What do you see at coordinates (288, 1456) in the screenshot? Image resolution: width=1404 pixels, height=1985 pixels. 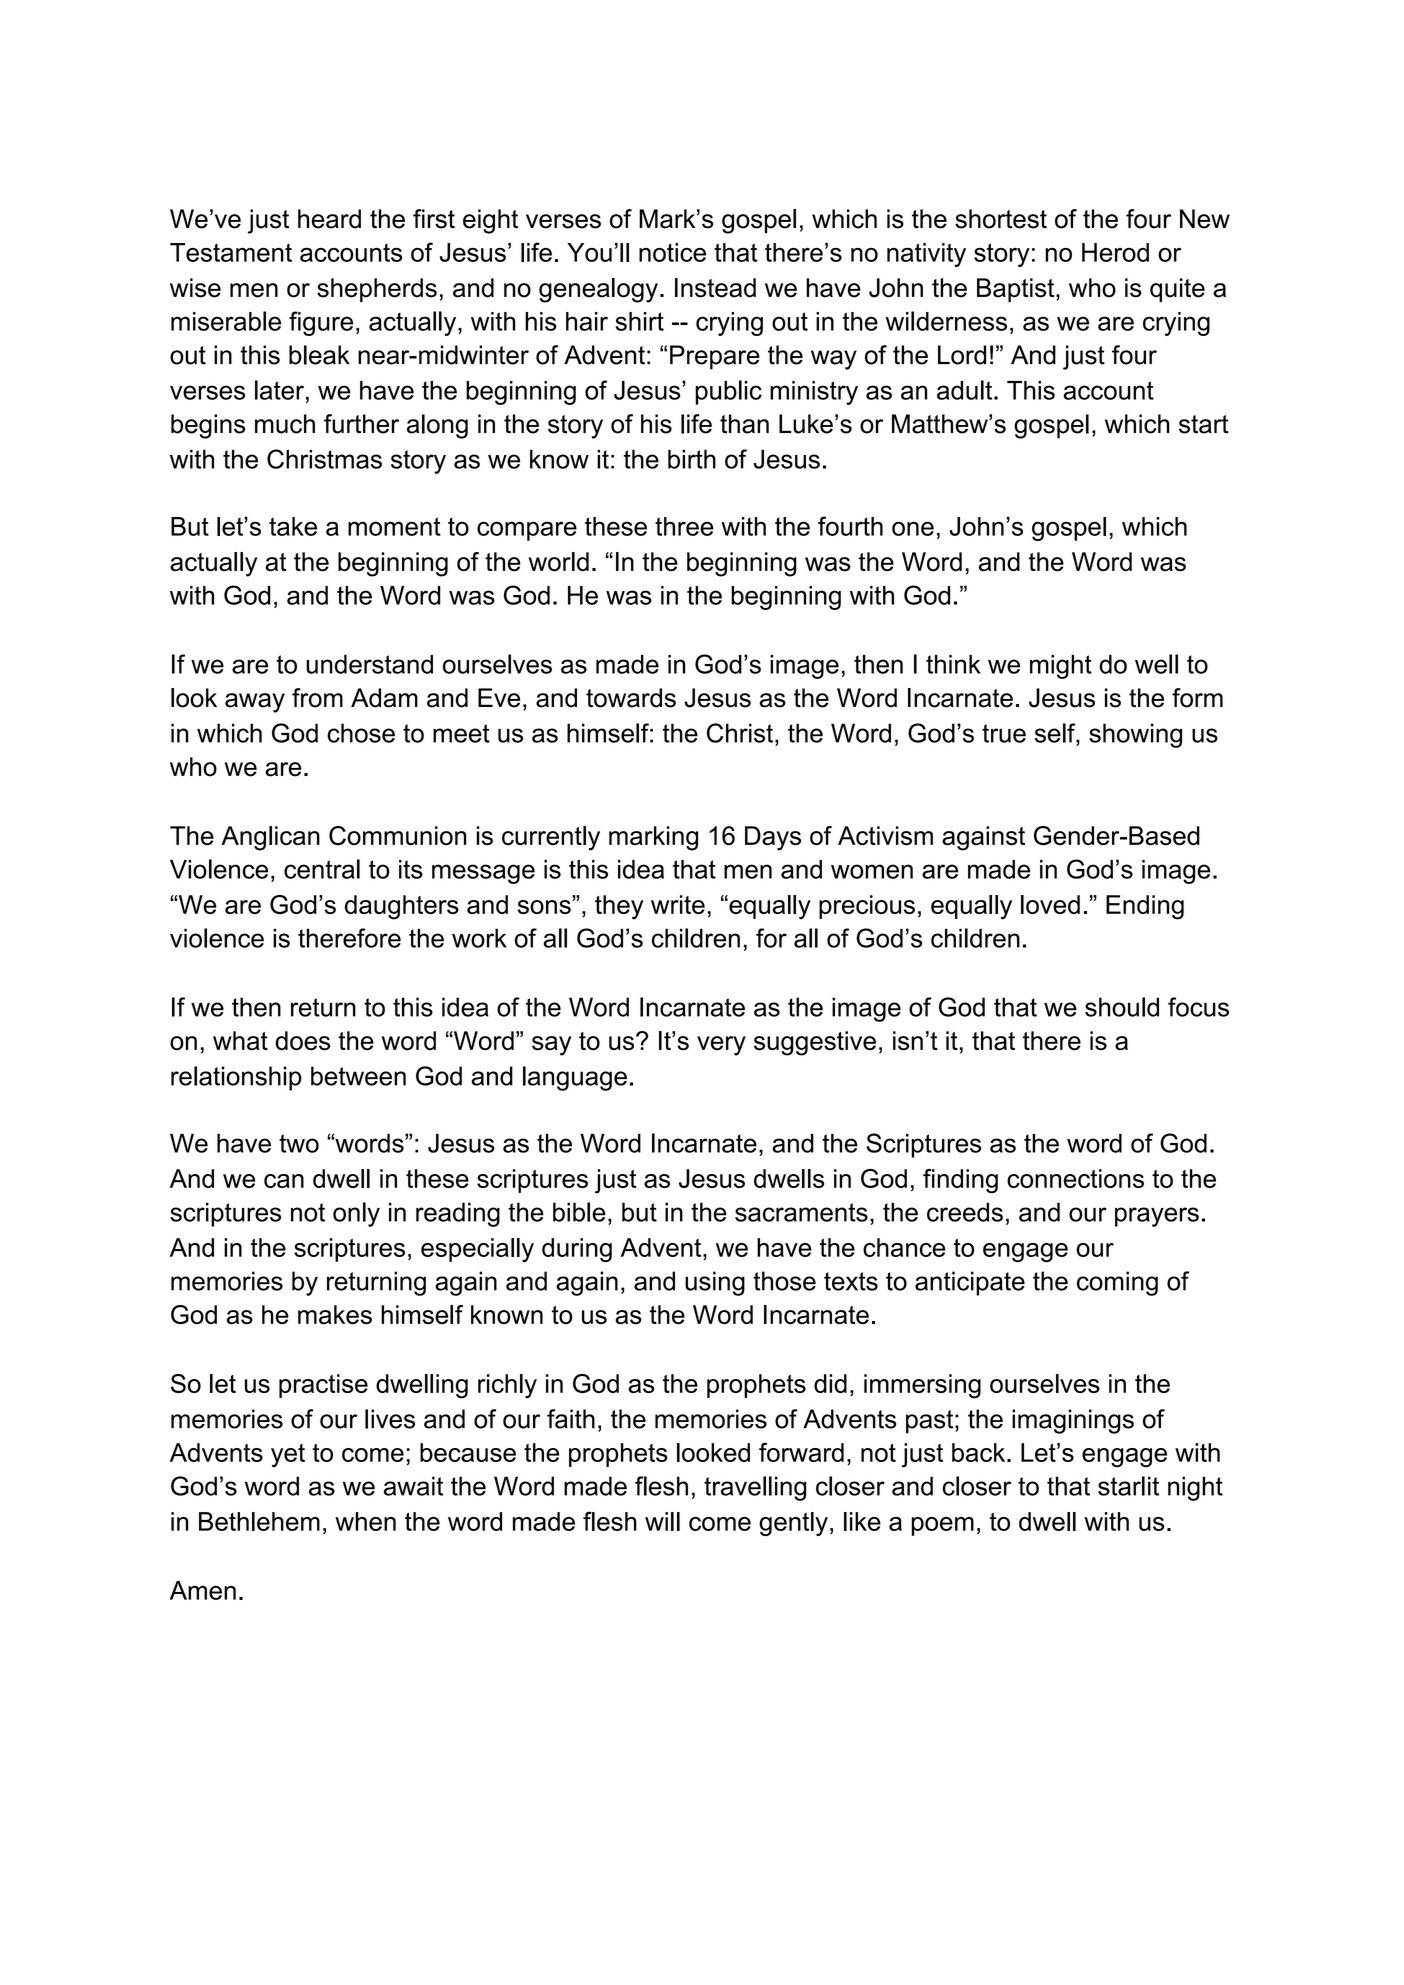 I see `yet` at bounding box center [288, 1456].
